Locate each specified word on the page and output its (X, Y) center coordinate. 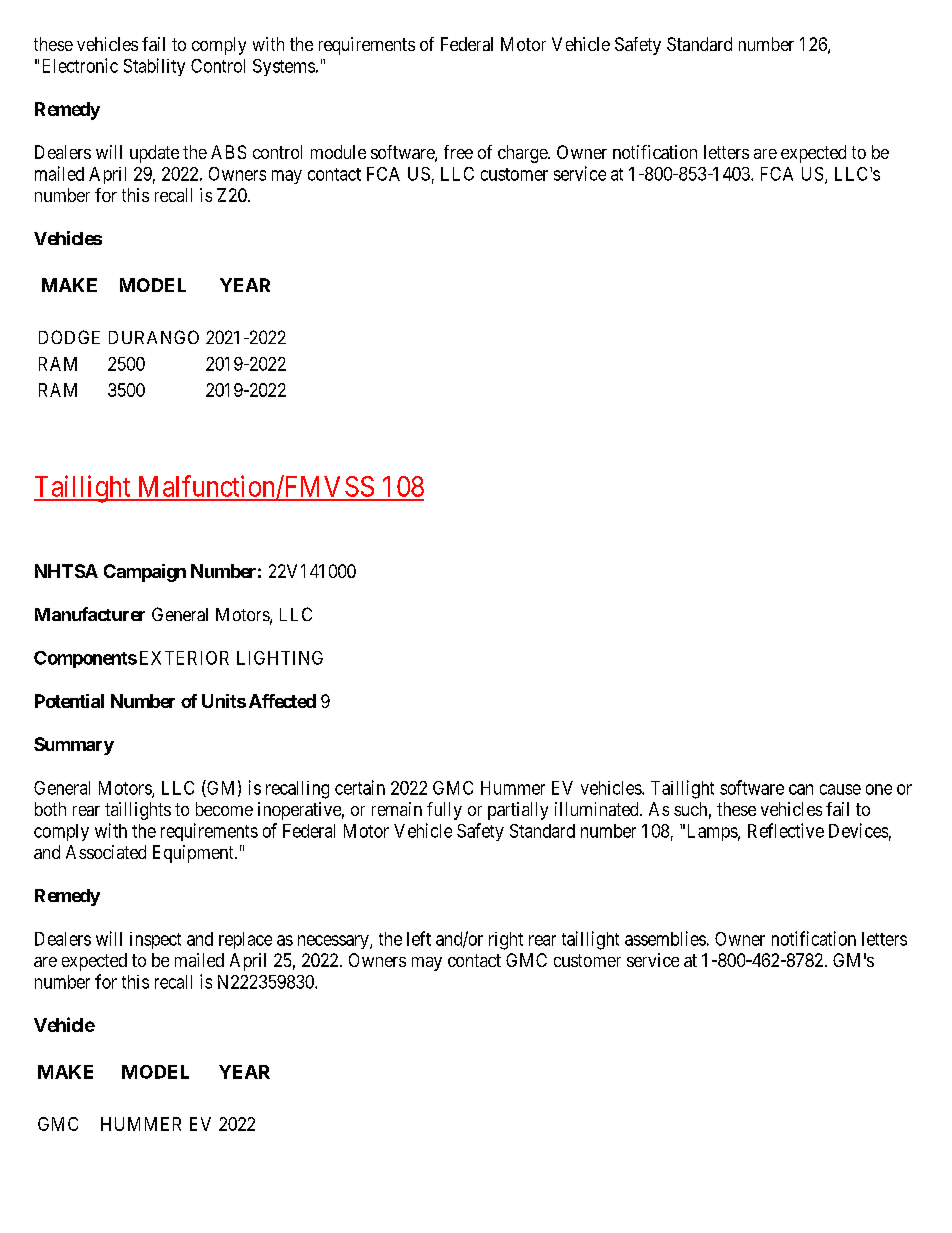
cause (840, 789)
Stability (154, 67)
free (458, 152)
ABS (228, 152)
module (338, 152)
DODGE (69, 337)
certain (360, 787)
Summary (74, 746)
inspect (155, 940)
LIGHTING (280, 658)
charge (523, 154)
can (801, 789)
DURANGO (154, 337)
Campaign (145, 573)
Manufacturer (90, 614)
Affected (282, 701)
